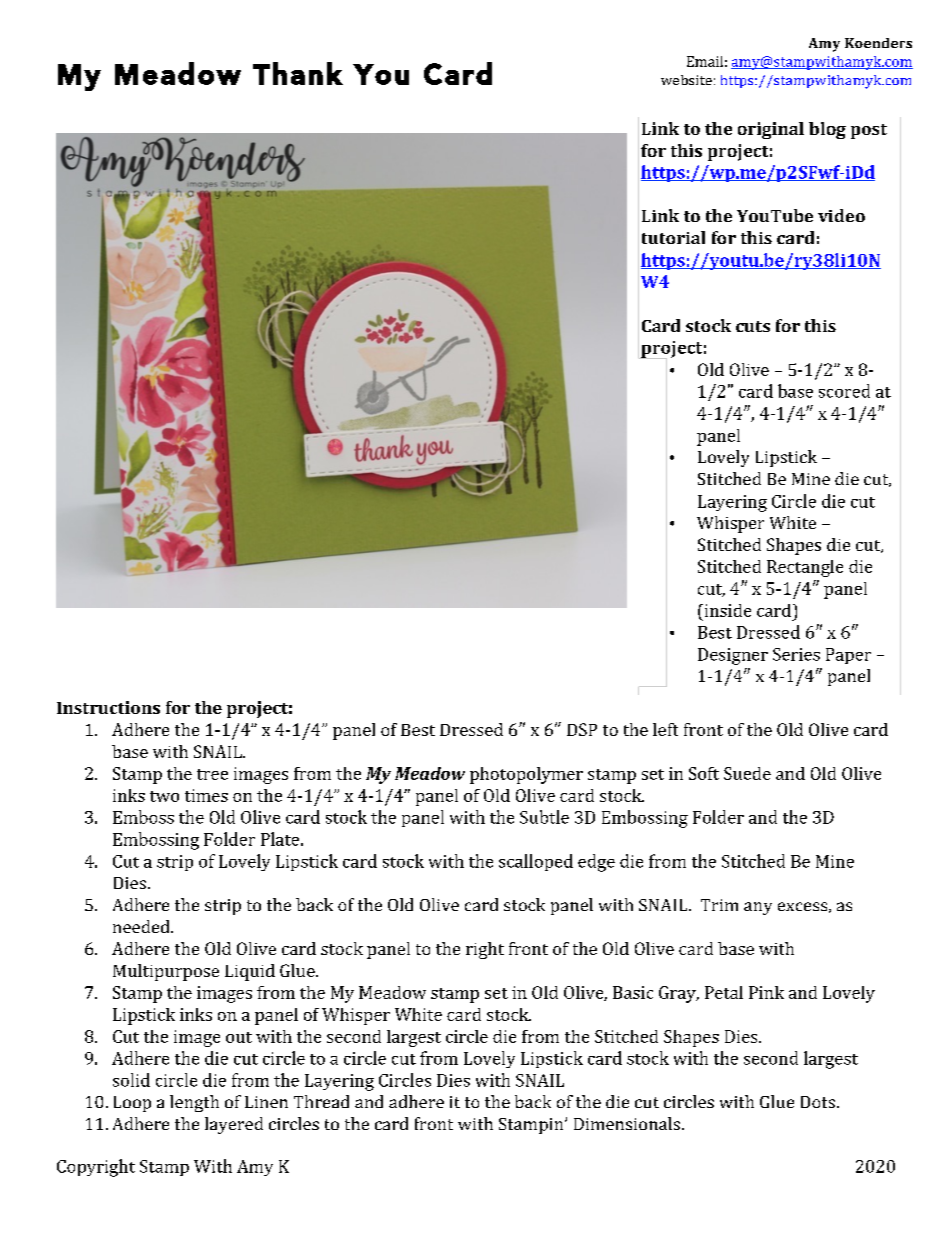  What do you see at coordinates (108, 707) in the image?
I see `Instructions` at bounding box center [108, 707].
